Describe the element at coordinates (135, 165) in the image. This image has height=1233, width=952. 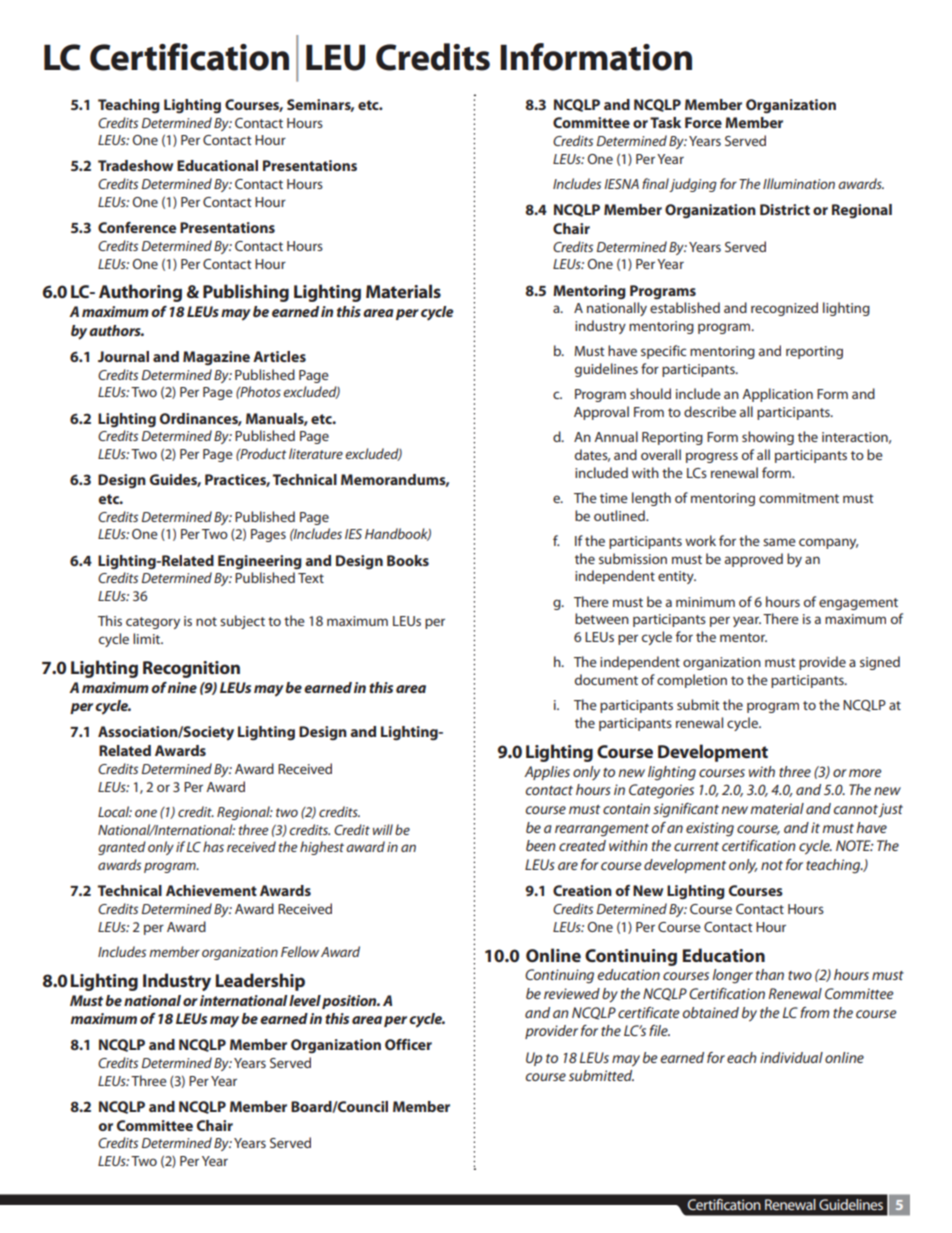
I see `Tradeshow` at that location.
